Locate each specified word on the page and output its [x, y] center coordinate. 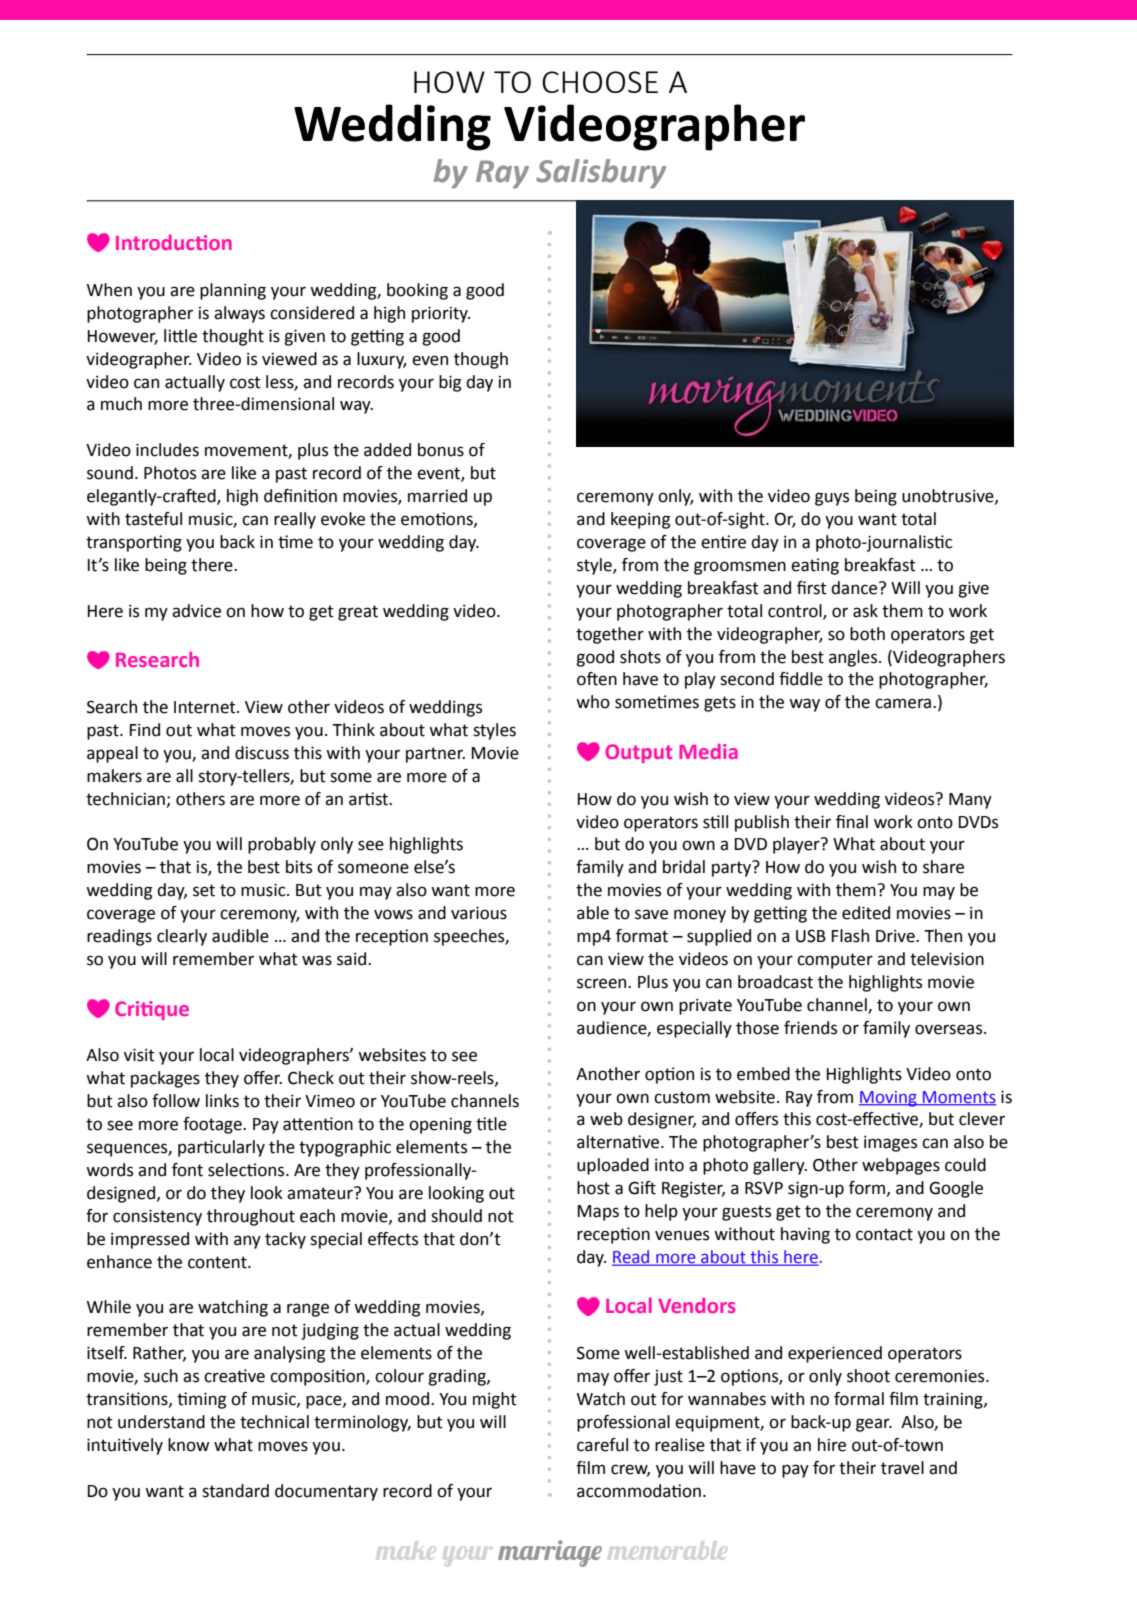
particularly [221, 1148]
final [852, 822]
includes [167, 450]
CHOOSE [600, 82]
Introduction [174, 242]
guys [832, 499]
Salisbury [601, 174]
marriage [550, 1553]
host [593, 1188]
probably [282, 845]
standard [235, 1491]
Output [638, 753]
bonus [441, 450]
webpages [901, 1166]
